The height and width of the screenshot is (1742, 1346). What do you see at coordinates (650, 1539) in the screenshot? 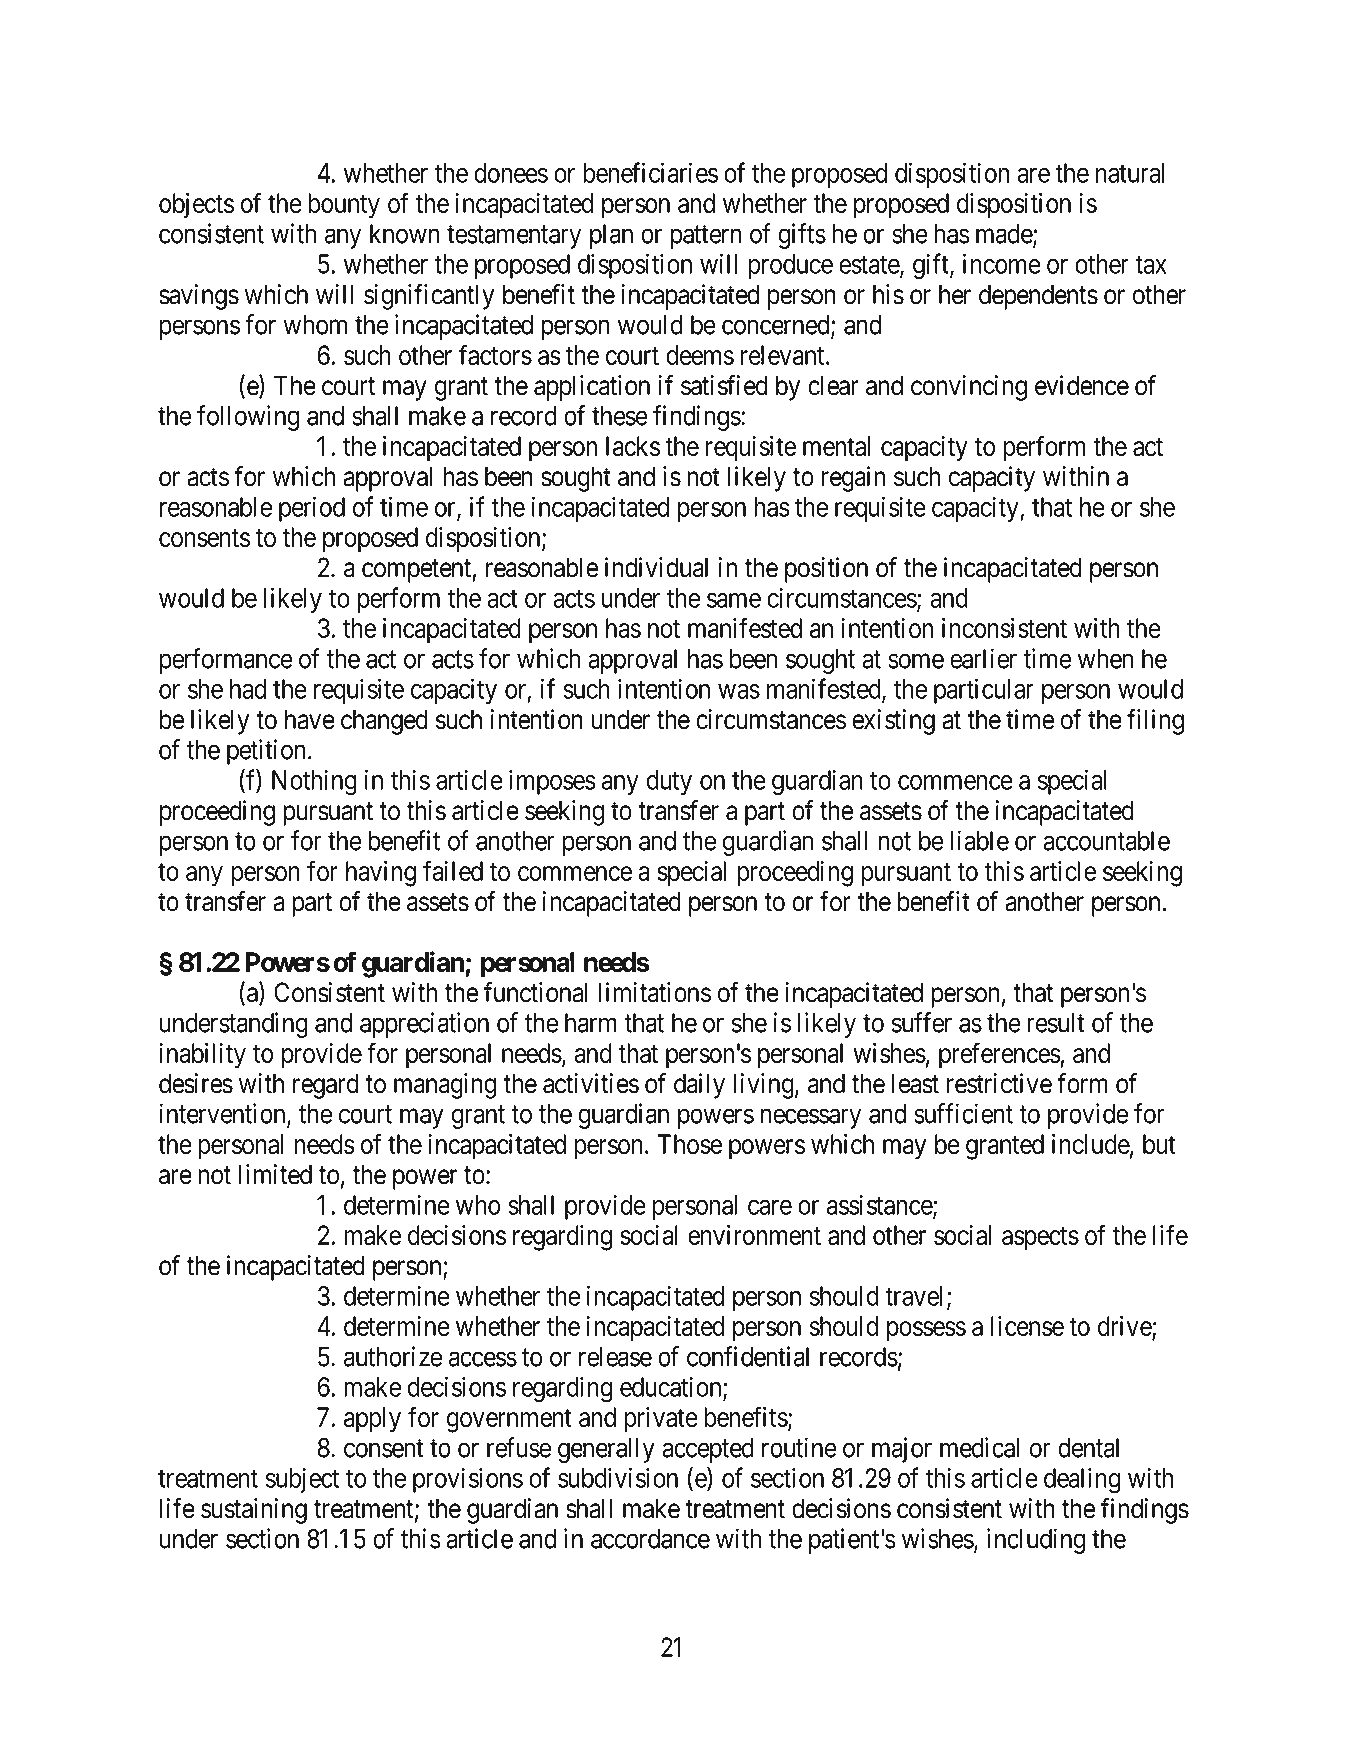
I see `accordance` at bounding box center [650, 1539].
